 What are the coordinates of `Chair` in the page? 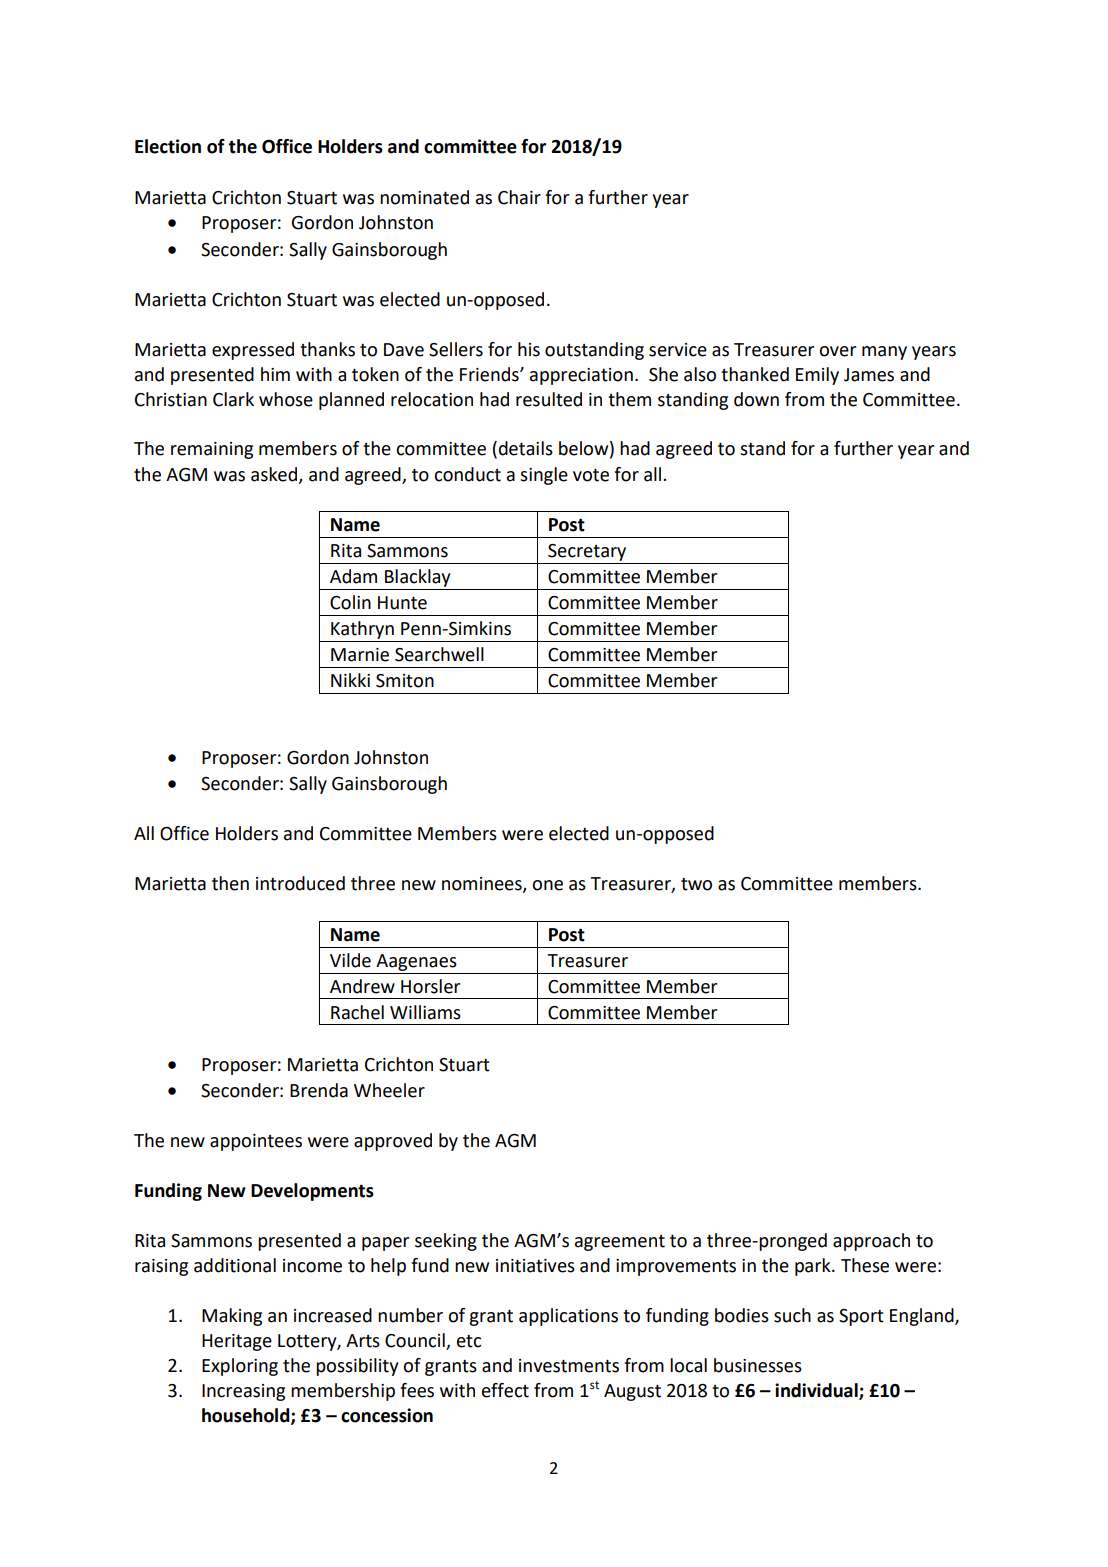 It's located at (519, 197).
